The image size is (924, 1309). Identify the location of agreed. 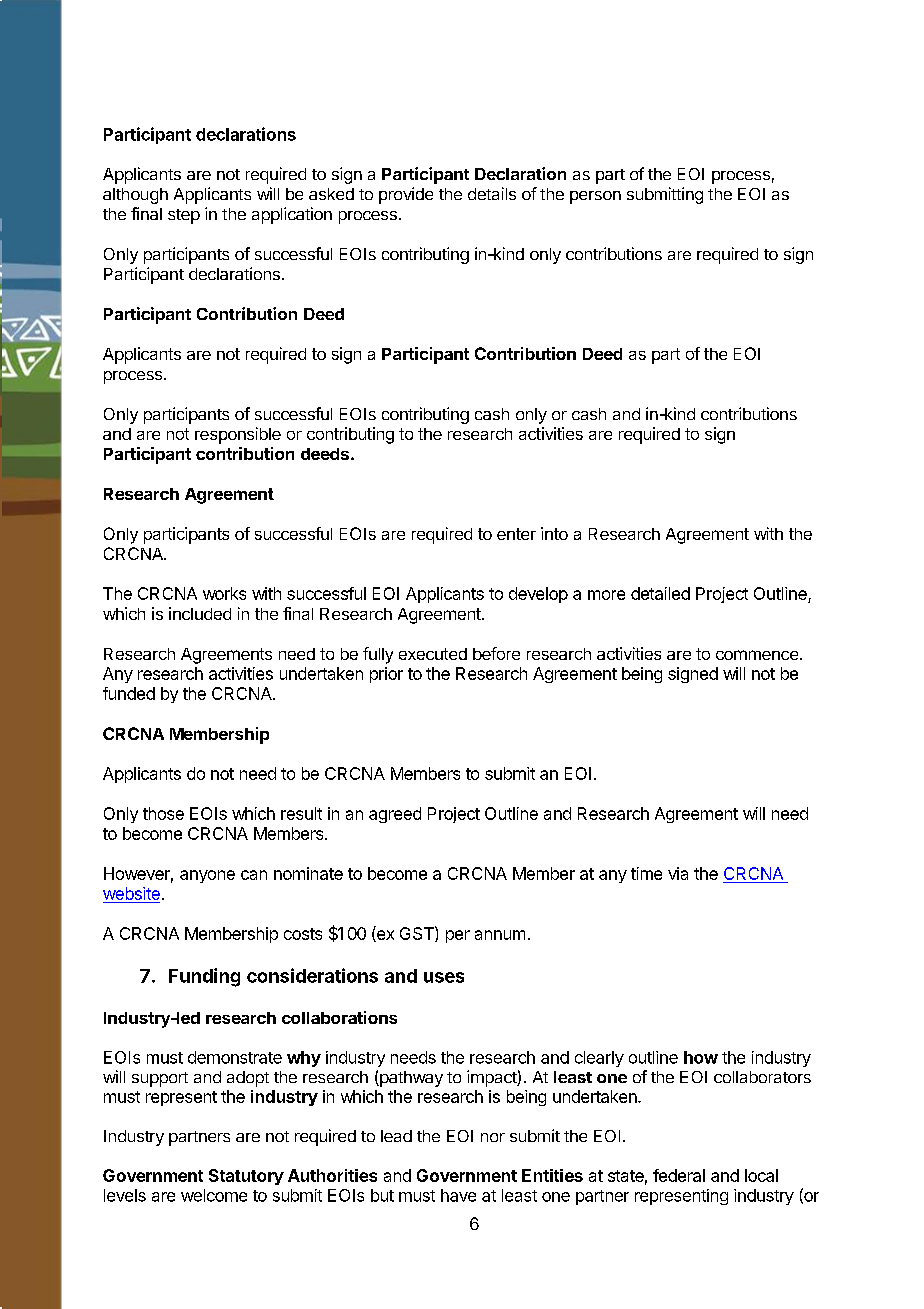
(395, 815).
